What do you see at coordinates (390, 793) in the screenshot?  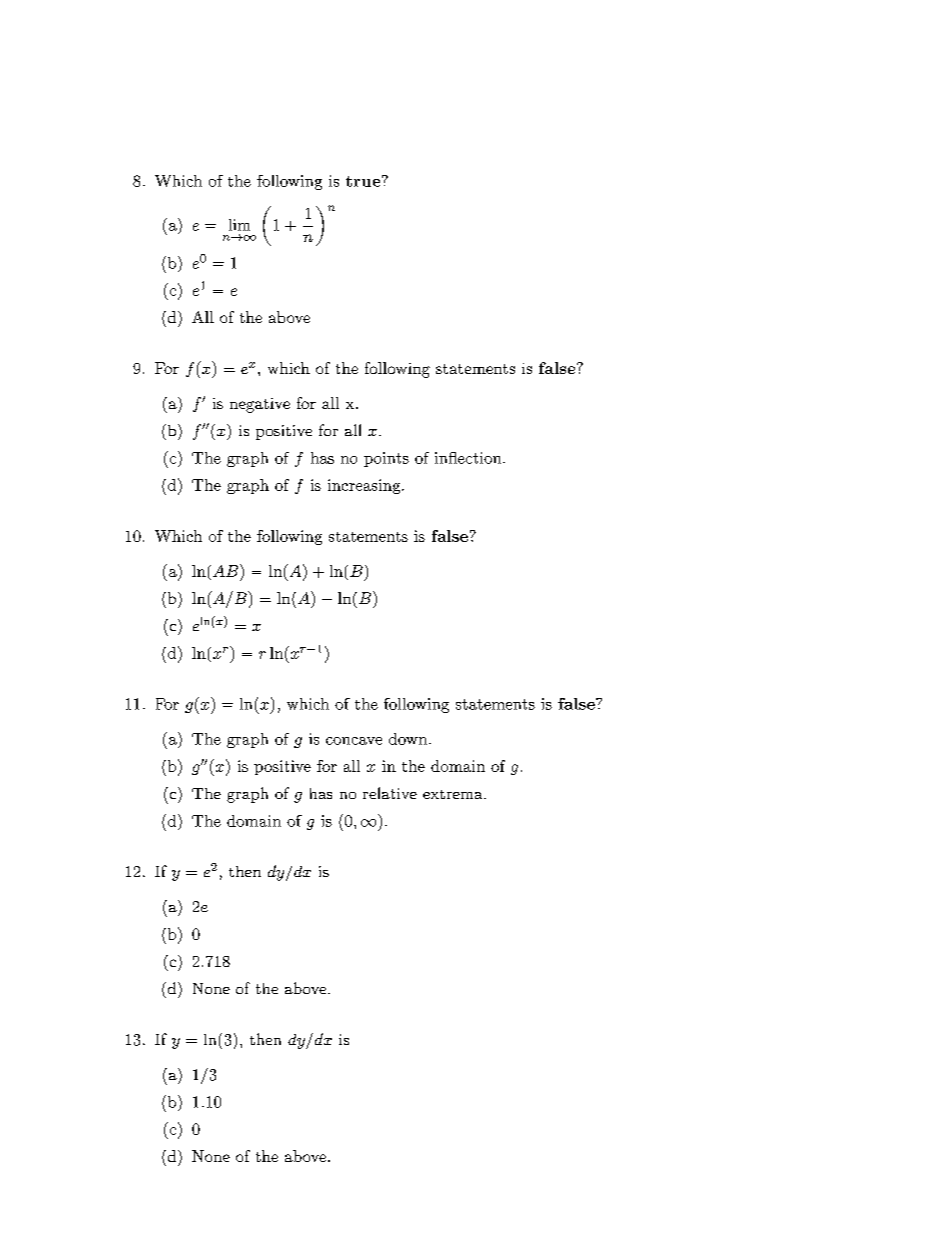 I see `relative` at bounding box center [390, 793].
